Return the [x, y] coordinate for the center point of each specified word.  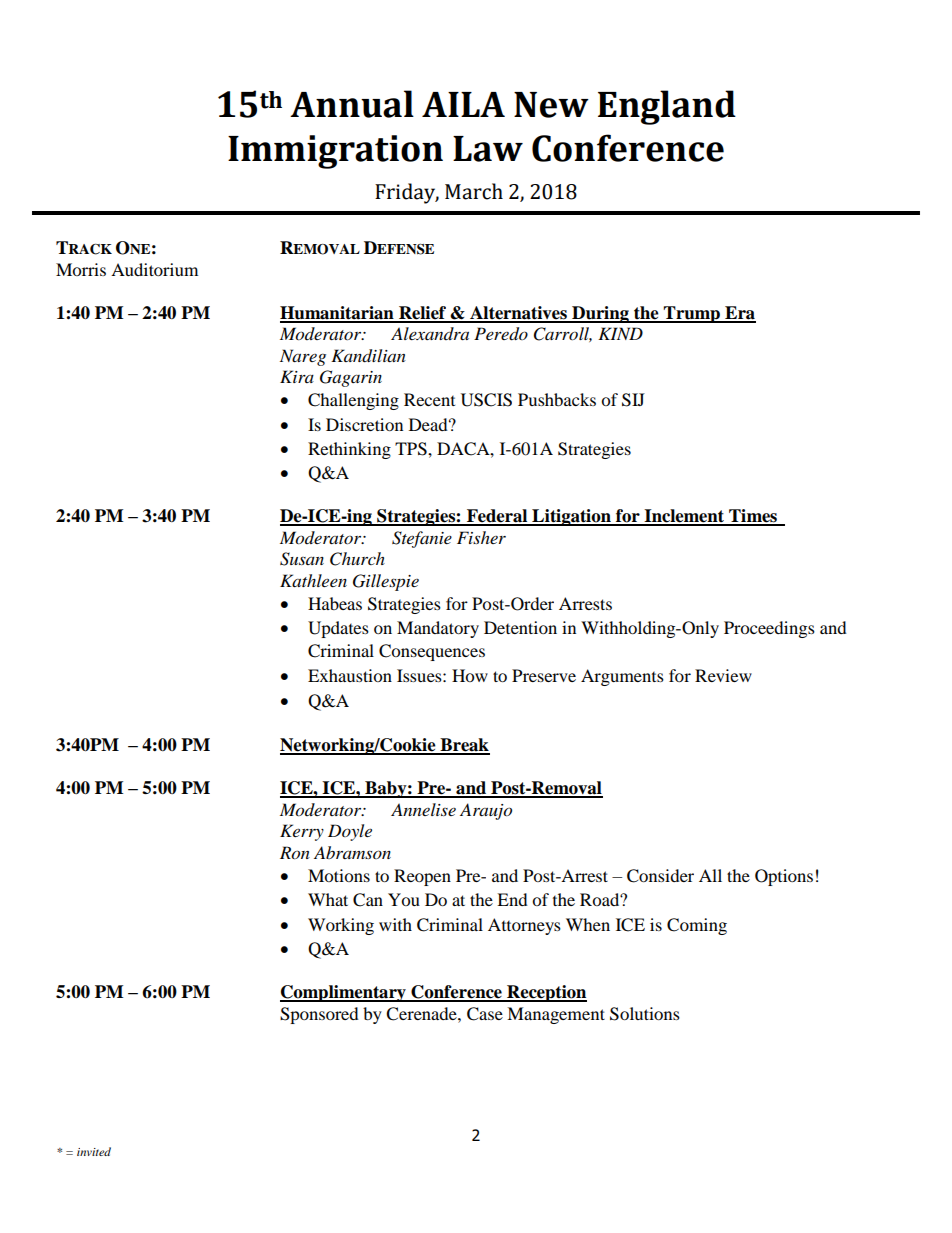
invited [94, 1151]
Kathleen [313, 580]
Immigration [335, 152]
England [667, 107]
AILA [463, 104]
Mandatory [438, 629]
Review [723, 675]
